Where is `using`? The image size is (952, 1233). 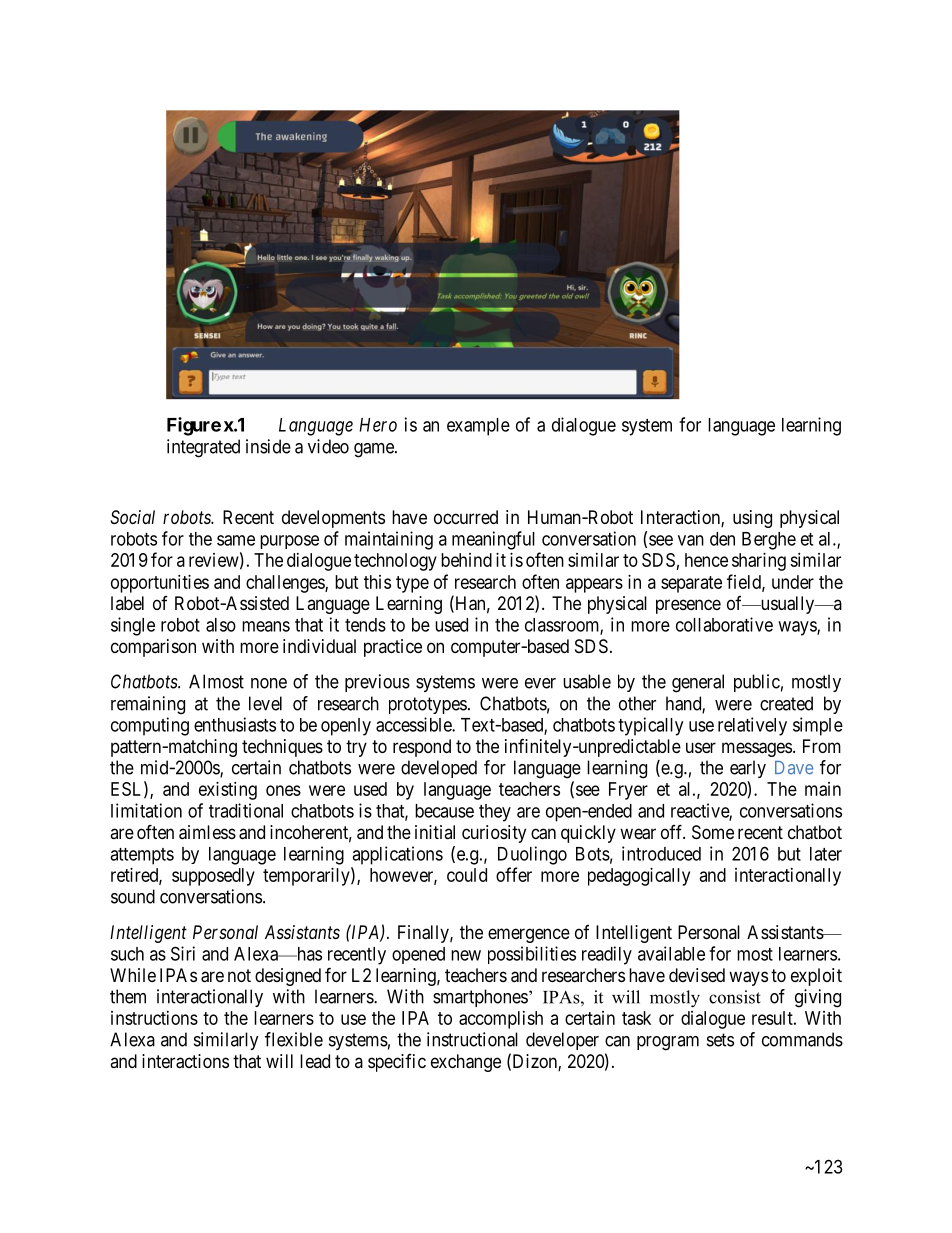 using is located at coordinates (752, 519).
